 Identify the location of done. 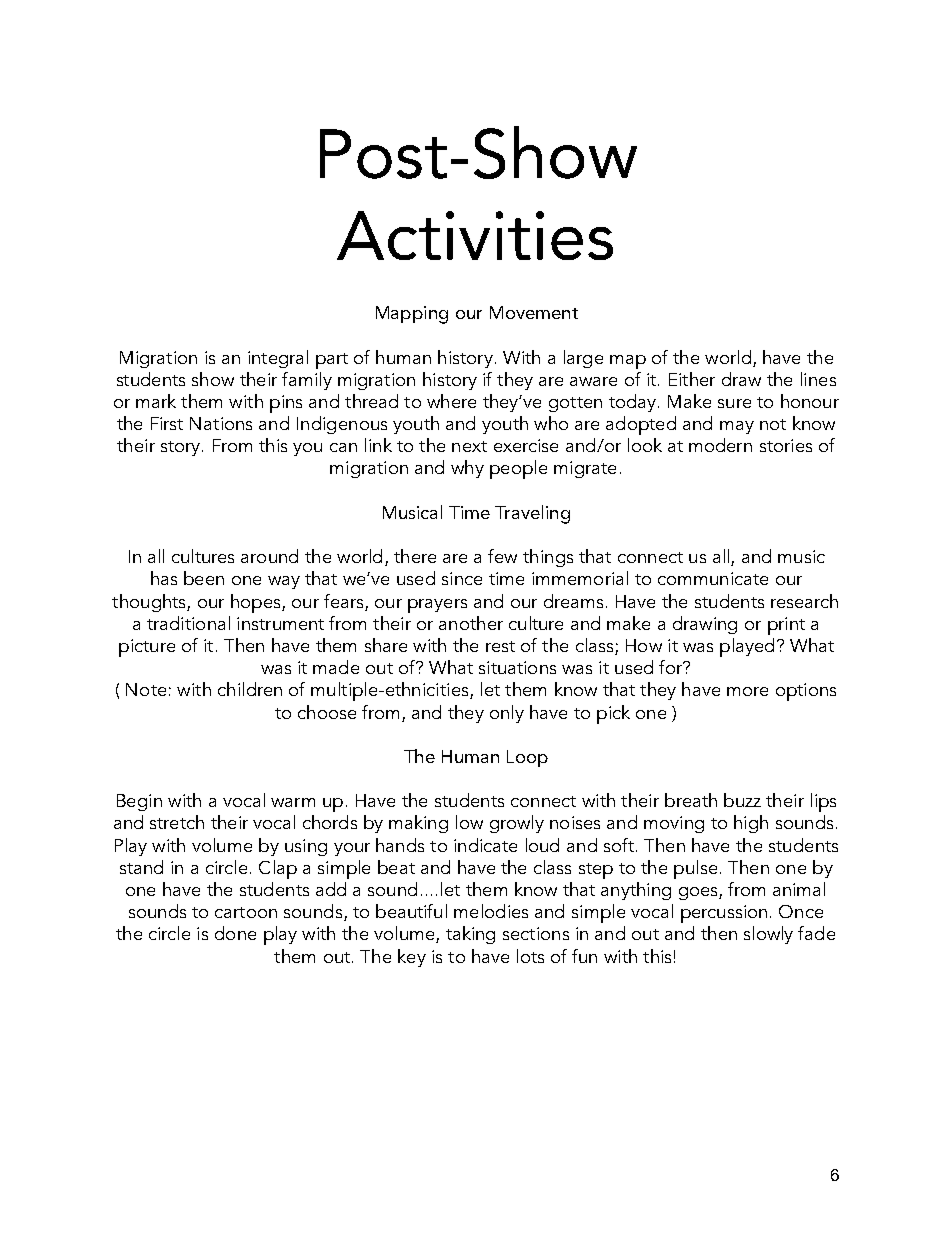
(235, 933).
